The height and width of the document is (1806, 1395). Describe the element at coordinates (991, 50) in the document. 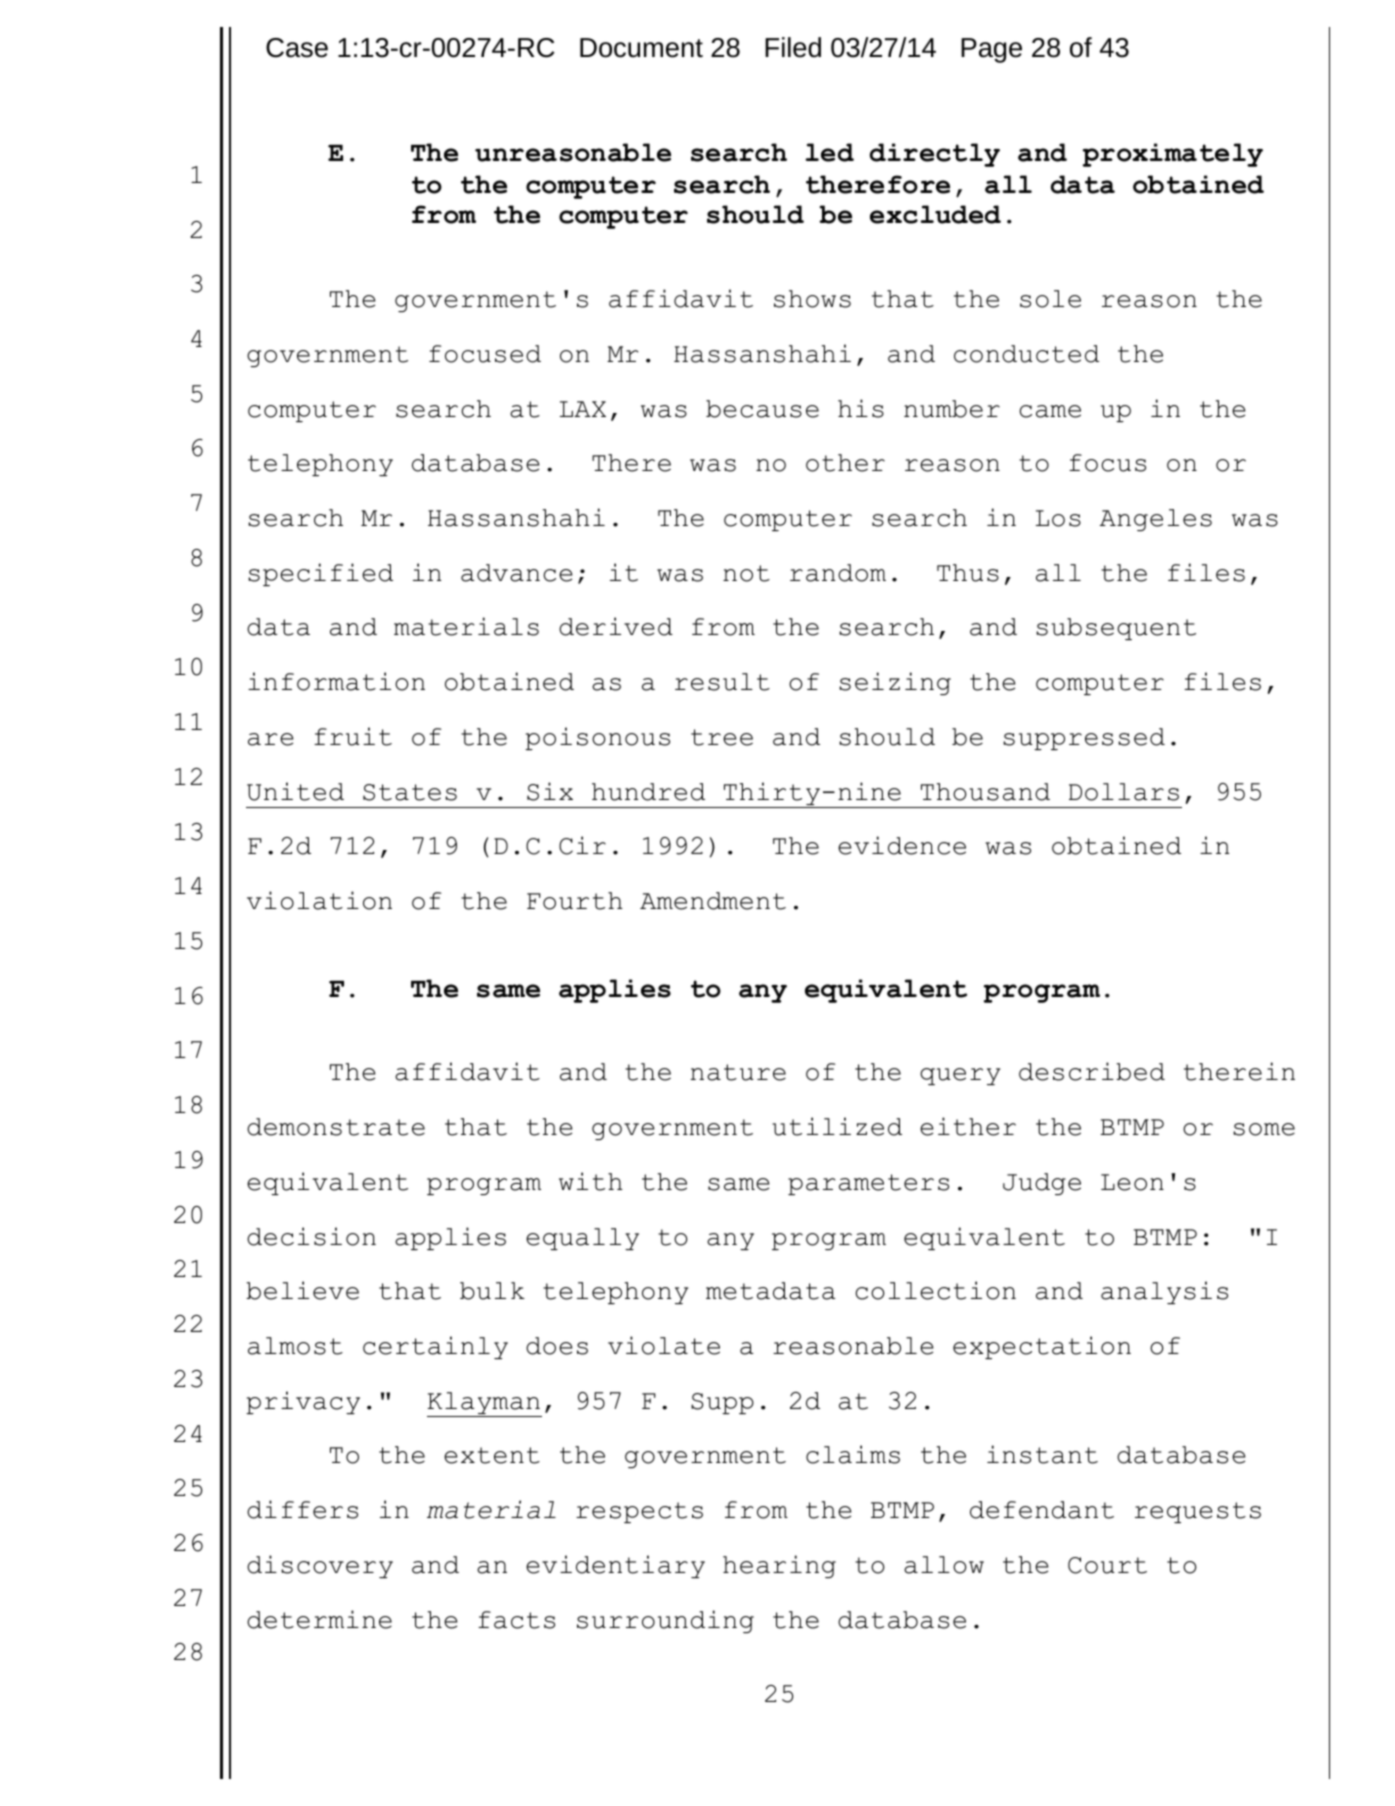

I see `Page` at that location.
